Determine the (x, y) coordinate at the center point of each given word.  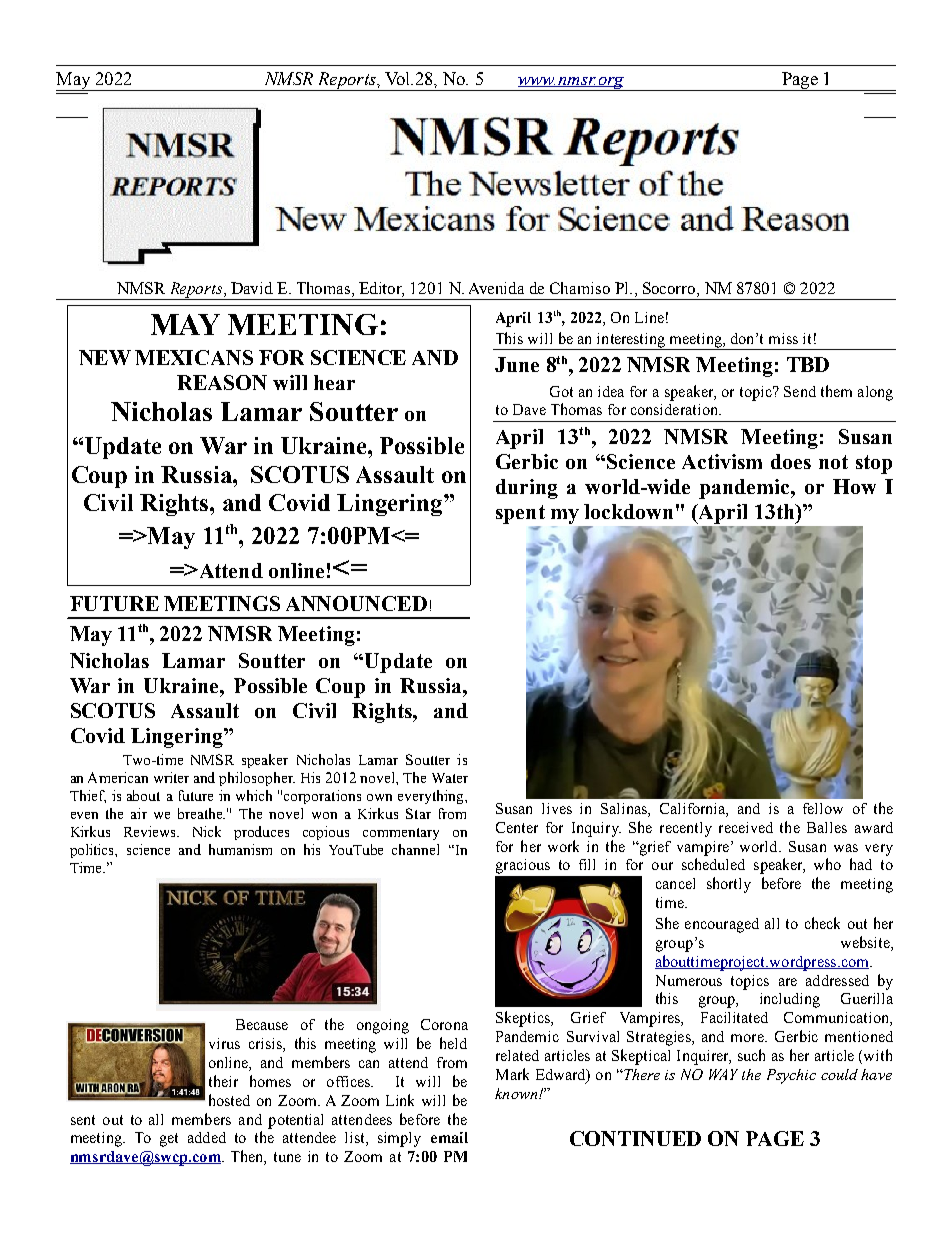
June (517, 364)
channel (415, 849)
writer (171, 777)
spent (520, 514)
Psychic (791, 1076)
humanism (240, 849)
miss (783, 338)
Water (450, 778)
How (854, 486)
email (449, 1137)
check (822, 923)
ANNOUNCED (356, 603)
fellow (823, 808)
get (169, 1140)
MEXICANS (194, 357)
